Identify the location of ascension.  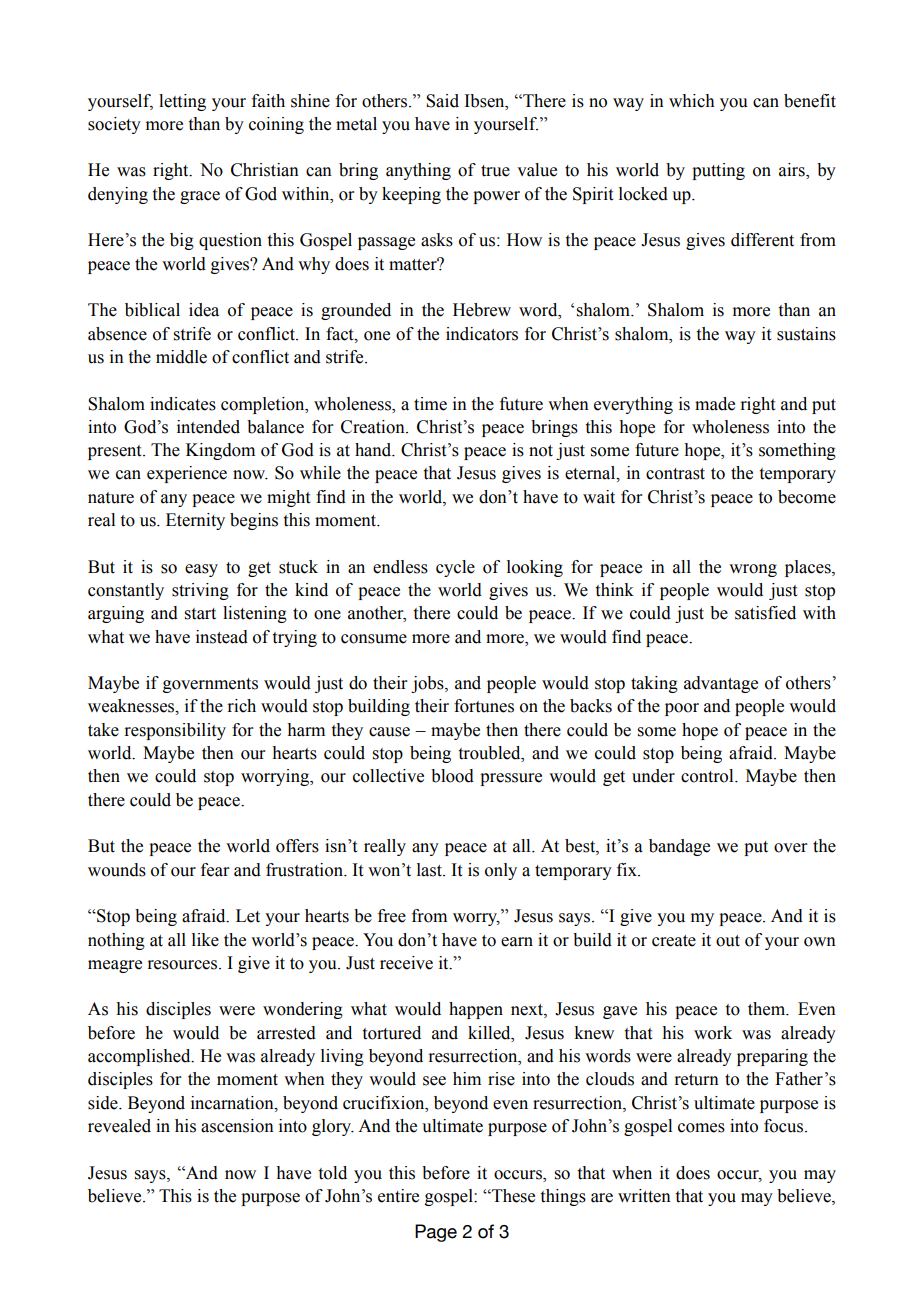
(237, 1126).
